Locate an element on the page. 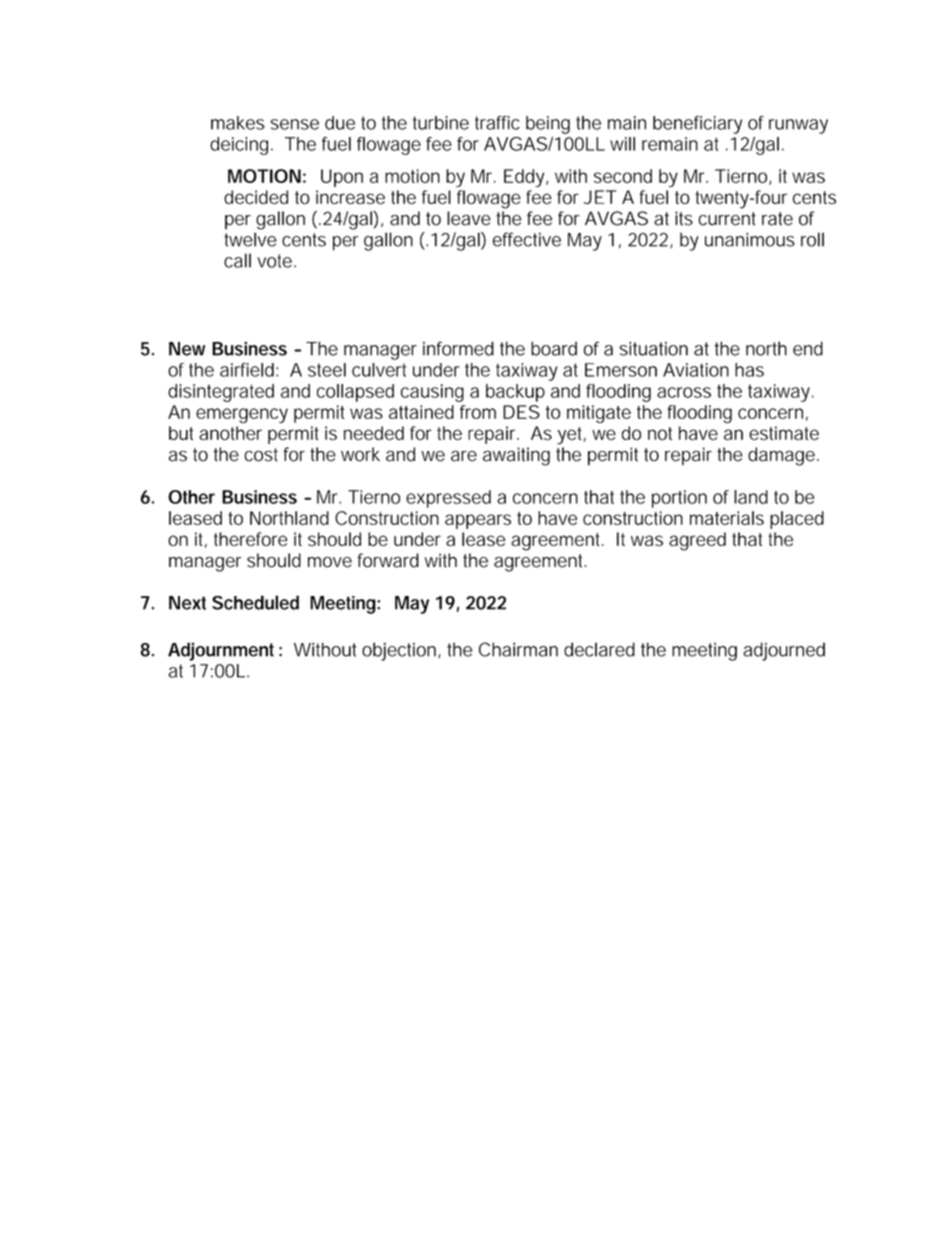  deicing is located at coordinates (239, 146).
